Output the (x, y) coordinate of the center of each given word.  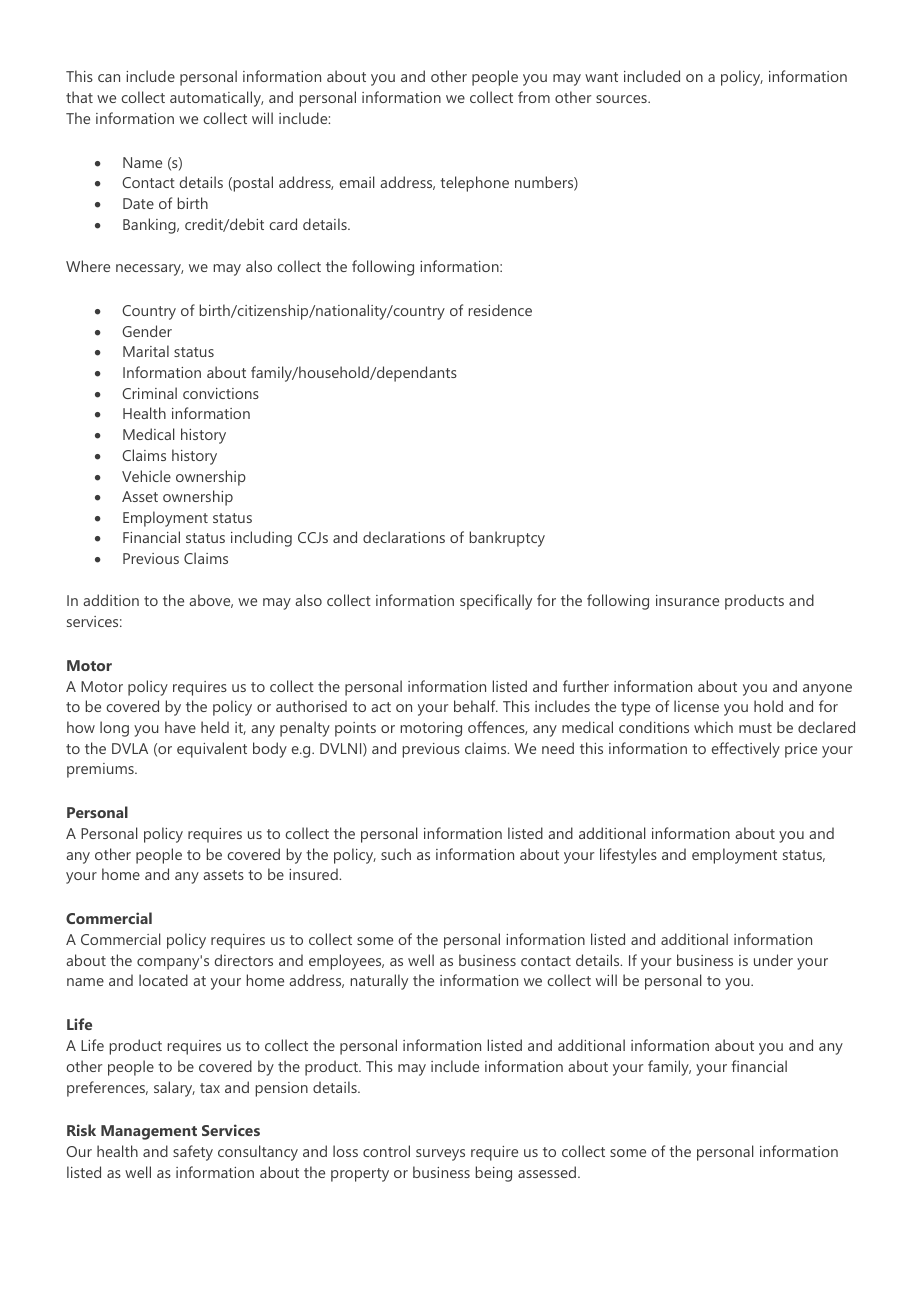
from (534, 97)
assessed (548, 1172)
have (180, 727)
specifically (496, 602)
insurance (687, 600)
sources (622, 99)
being (493, 1174)
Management (149, 1132)
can (109, 78)
